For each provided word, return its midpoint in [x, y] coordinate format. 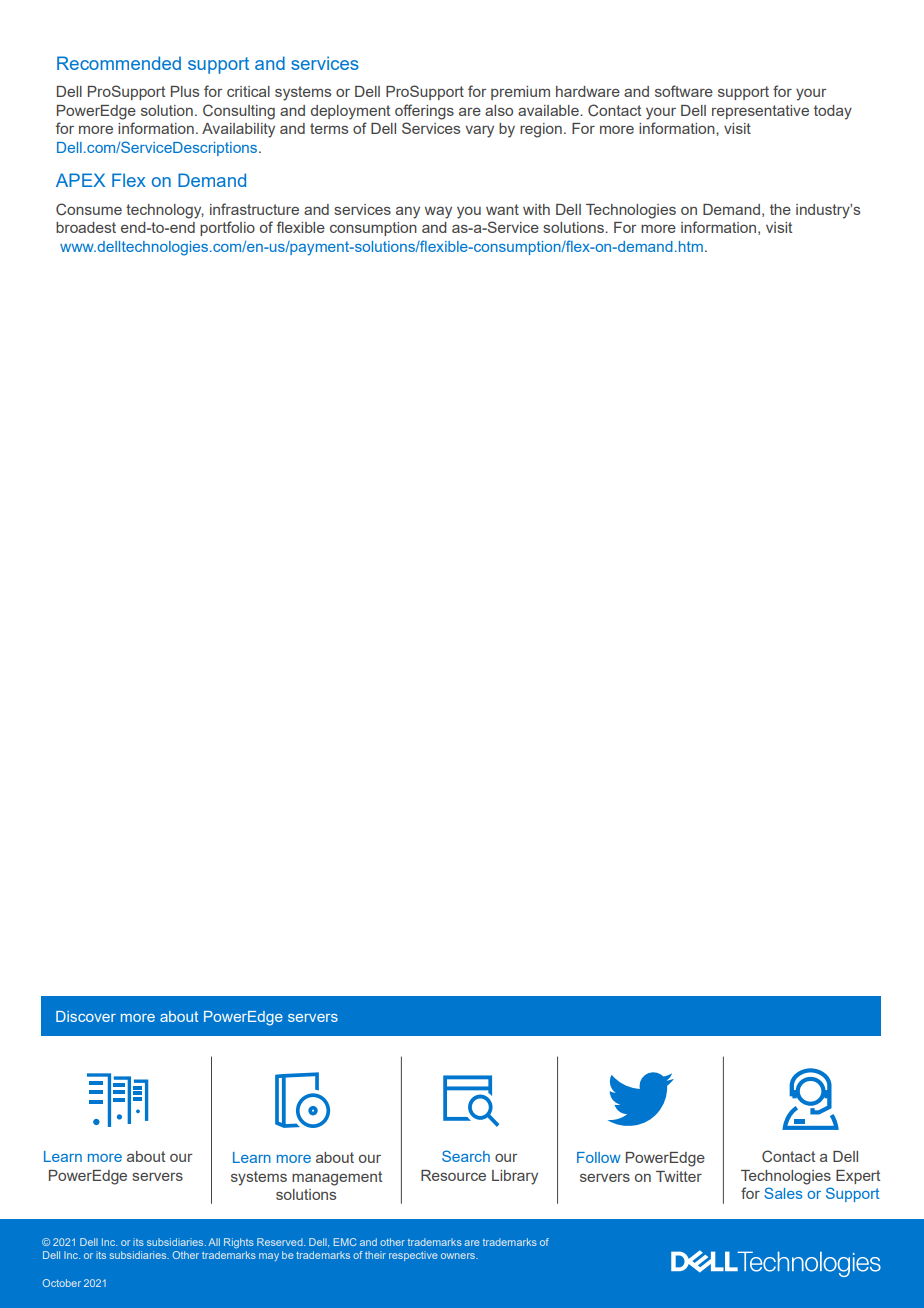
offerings [424, 112]
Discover [86, 1016]
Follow [599, 1157]
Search [466, 1156]
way [438, 212]
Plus [185, 91]
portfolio [227, 228]
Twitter [679, 1176]
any [408, 213]
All [214, 1242]
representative [760, 112]
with [536, 209]
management [337, 1178]
